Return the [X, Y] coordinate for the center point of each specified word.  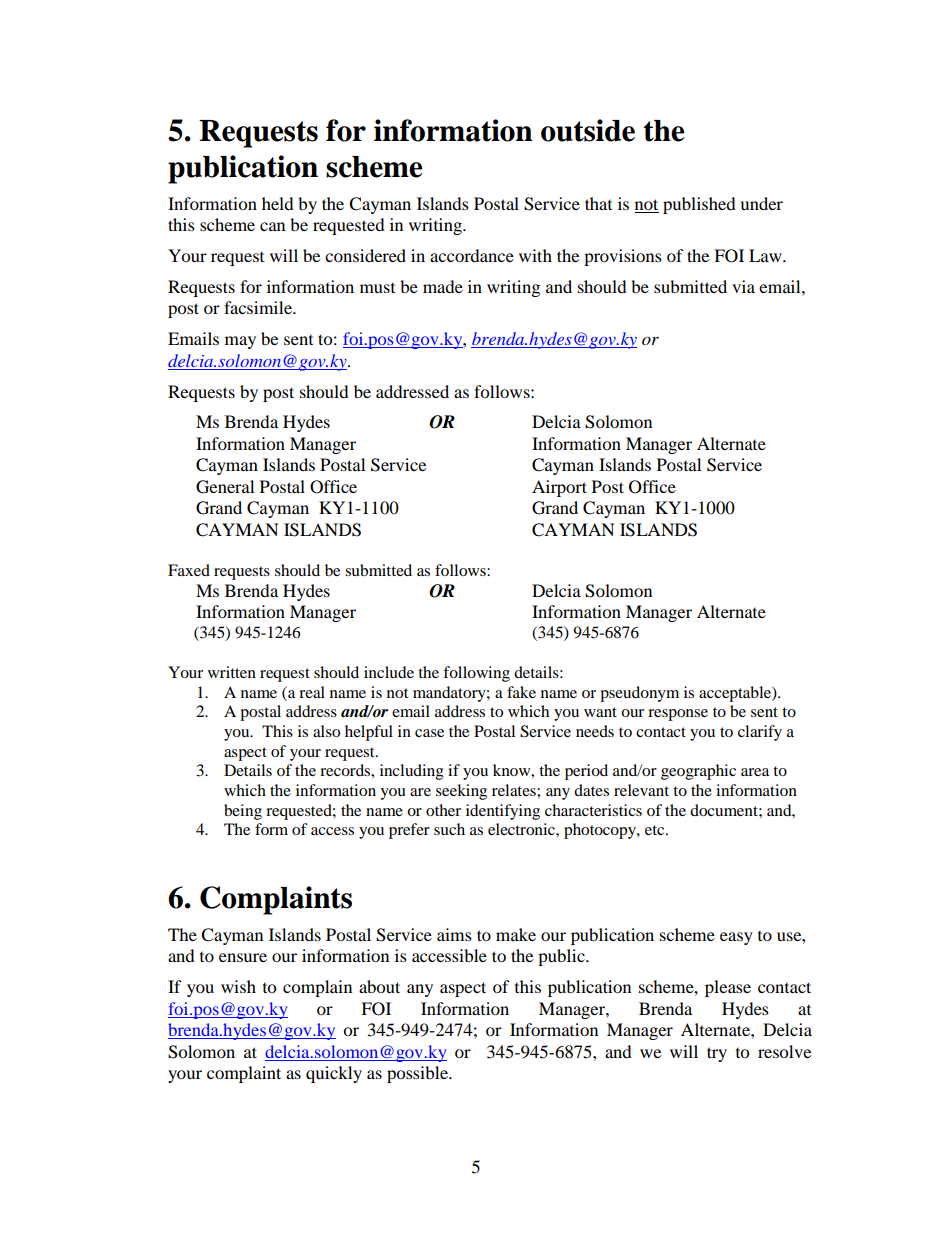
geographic [698, 772]
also [326, 731]
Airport [559, 488]
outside [588, 130]
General [225, 487]
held [278, 203]
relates [515, 790]
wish [238, 986]
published [699, 205]
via [743, 286]
